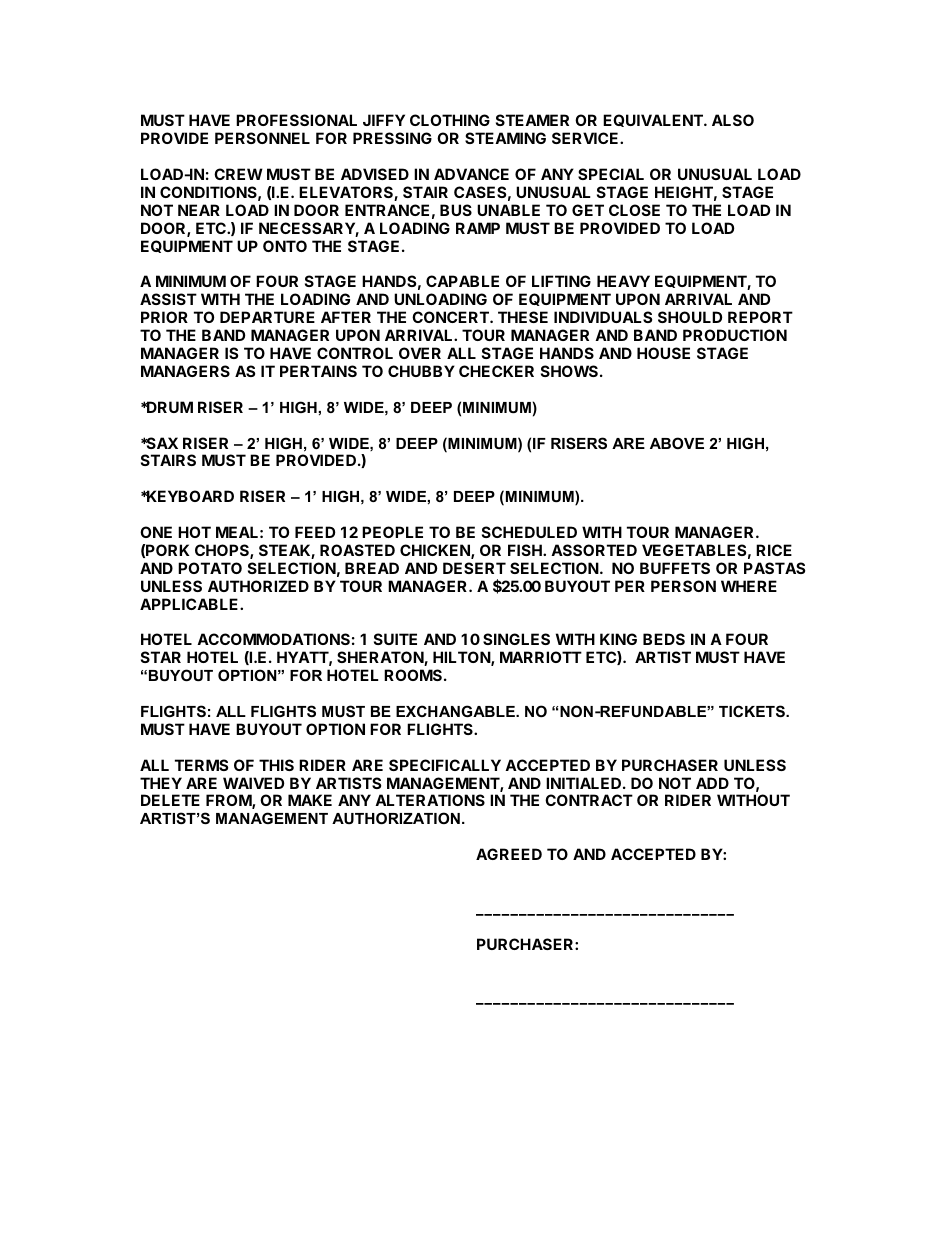  I want to click on CLOTHING, so click(450, 120).
